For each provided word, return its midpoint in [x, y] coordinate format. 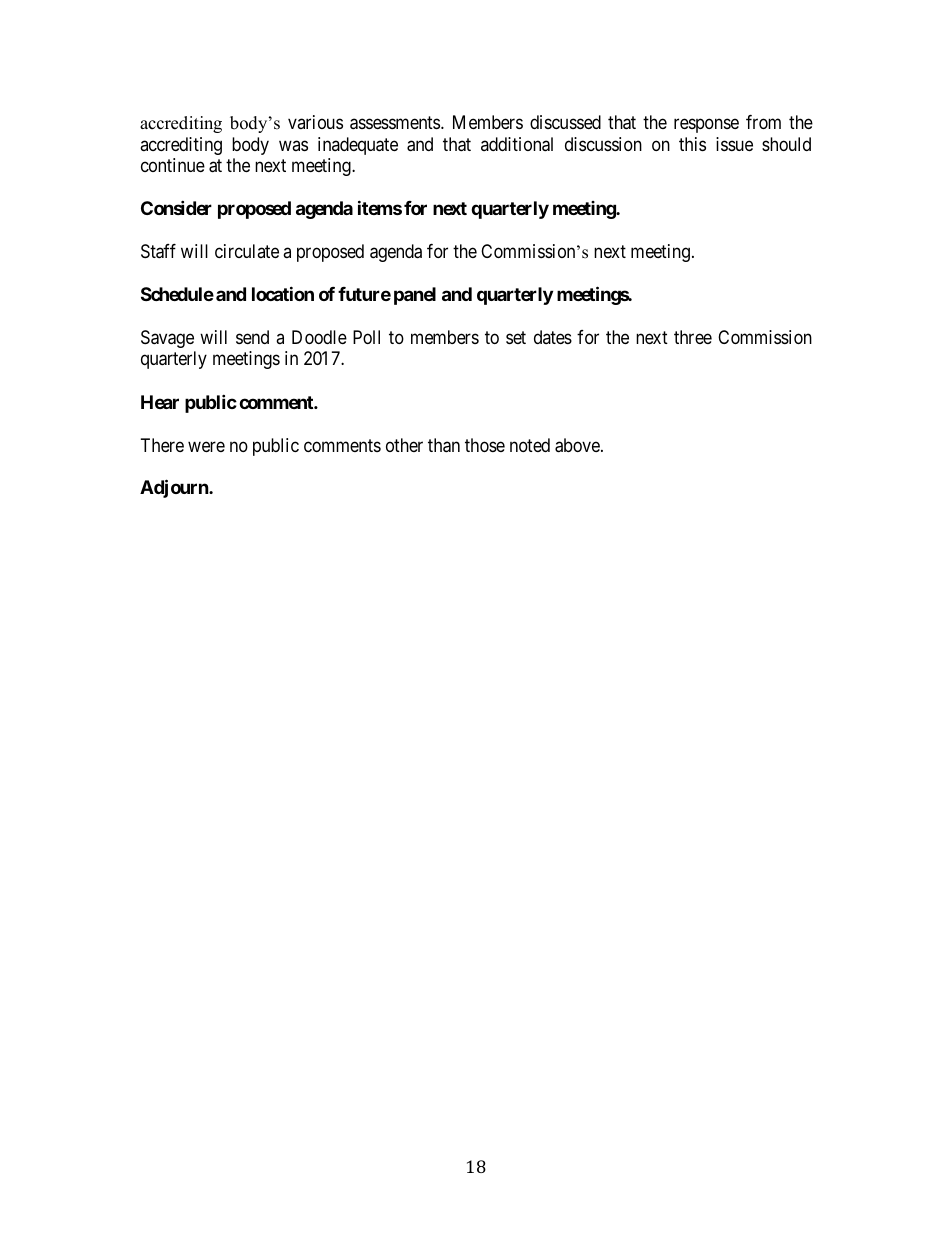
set [516, 337]
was [293, 145]
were [206, 446]
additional [517, 144]
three [693, 337]
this [692, 144]
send [252, 337]
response [706, 126]
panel [415, 296]
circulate [247, 251]
